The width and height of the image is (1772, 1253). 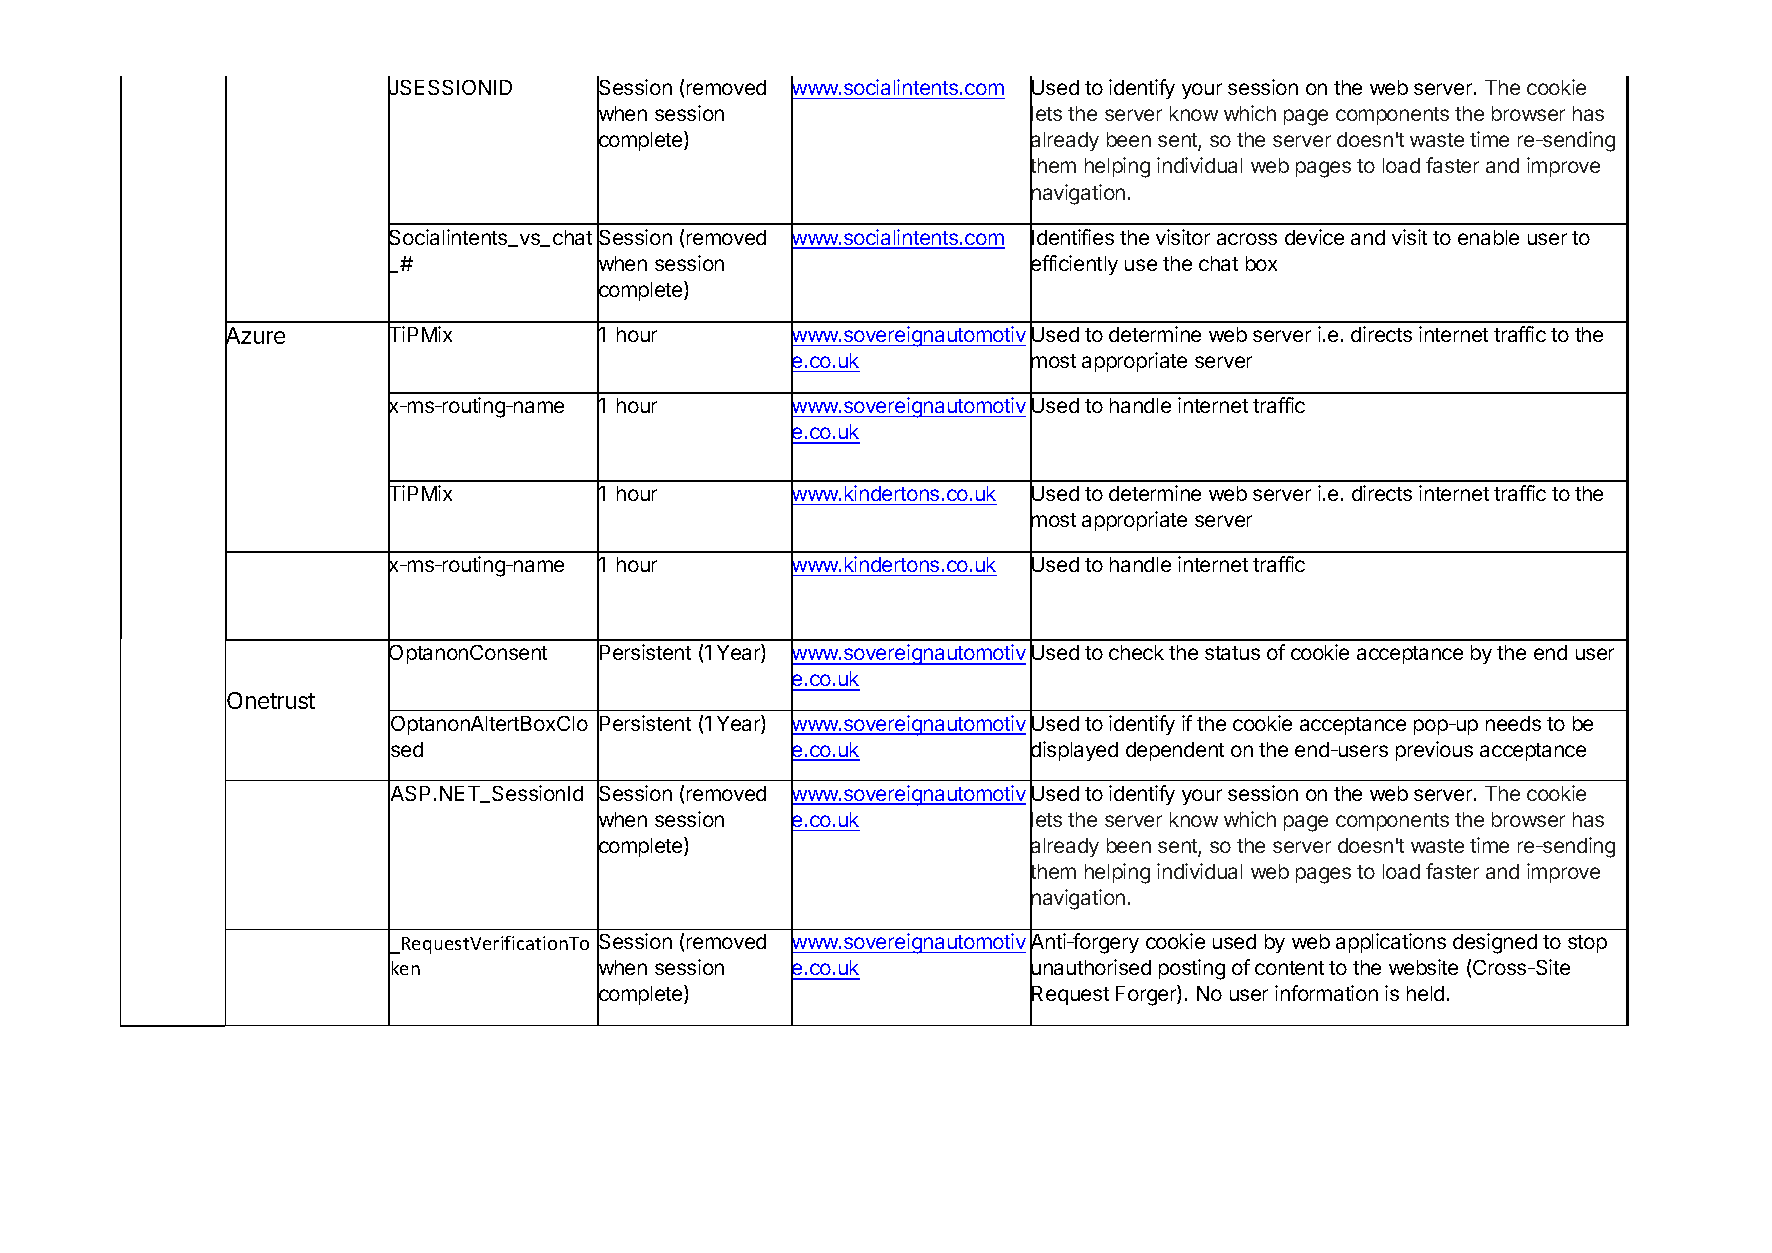 What do you see at coordinates (1488, 237) in the image?
I see `enable` at bounding box center [1488, 237].
